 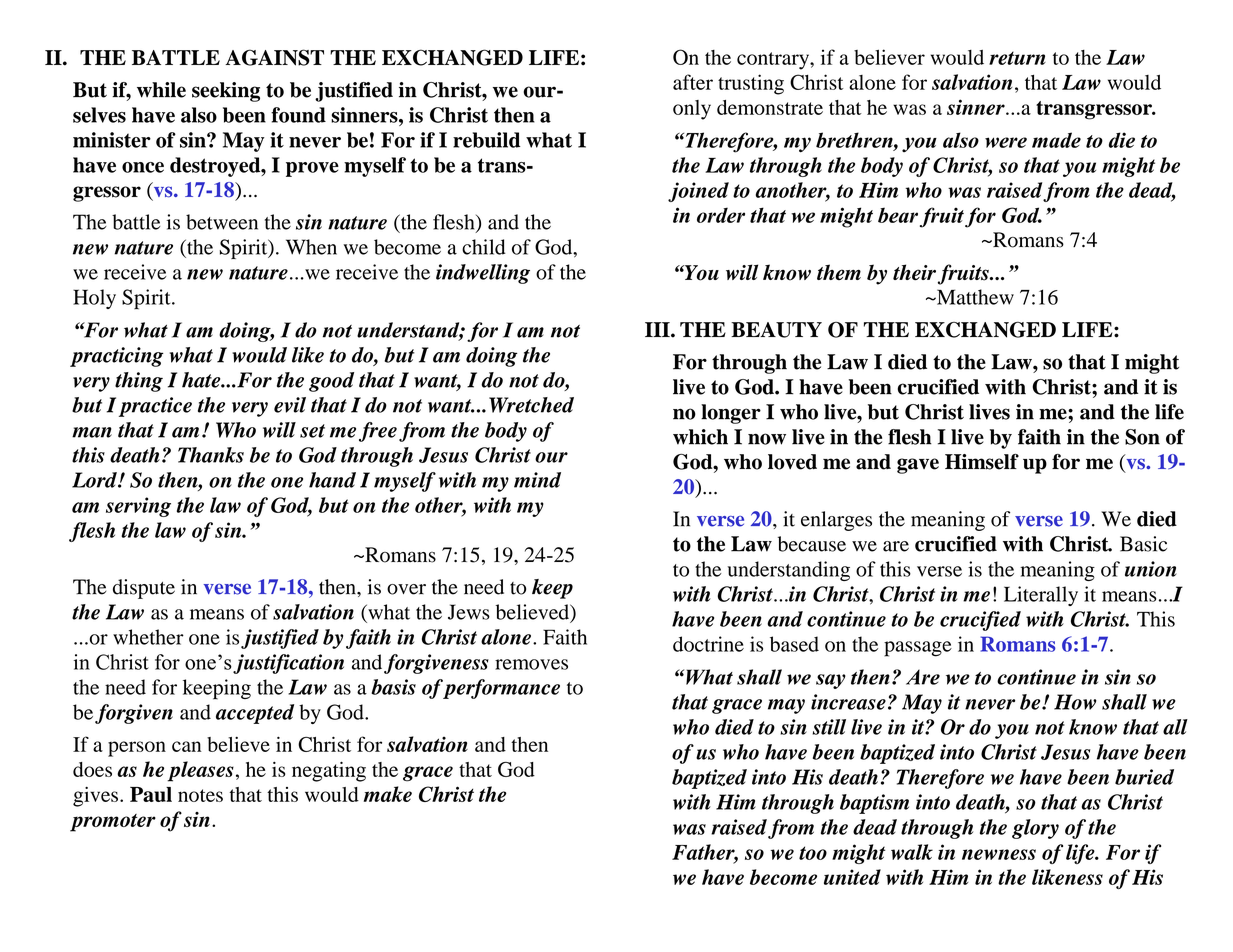 What do you see at coordinates (974, 297) in the document?
I see `Matthew` at bounding box center [974, 297].
